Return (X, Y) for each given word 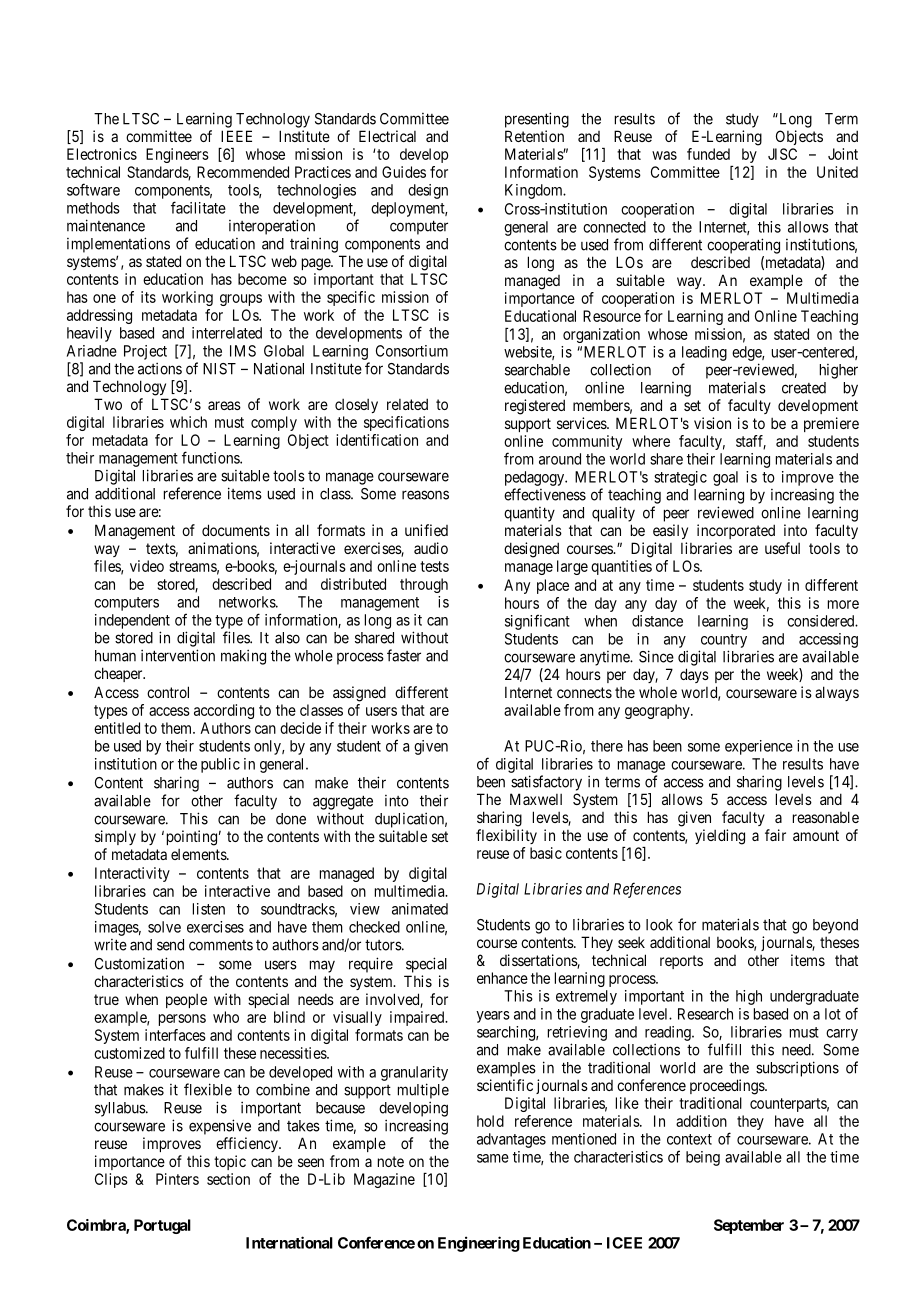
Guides (404, 172)
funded (708, 154)
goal (725, 478)
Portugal (162, 1226)
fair (775, 835)
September (749, 1226)
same (493, 1158)
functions (211, 457)
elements (199, 854)
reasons (425, 495)
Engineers (177, 155)
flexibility (506, 836)
